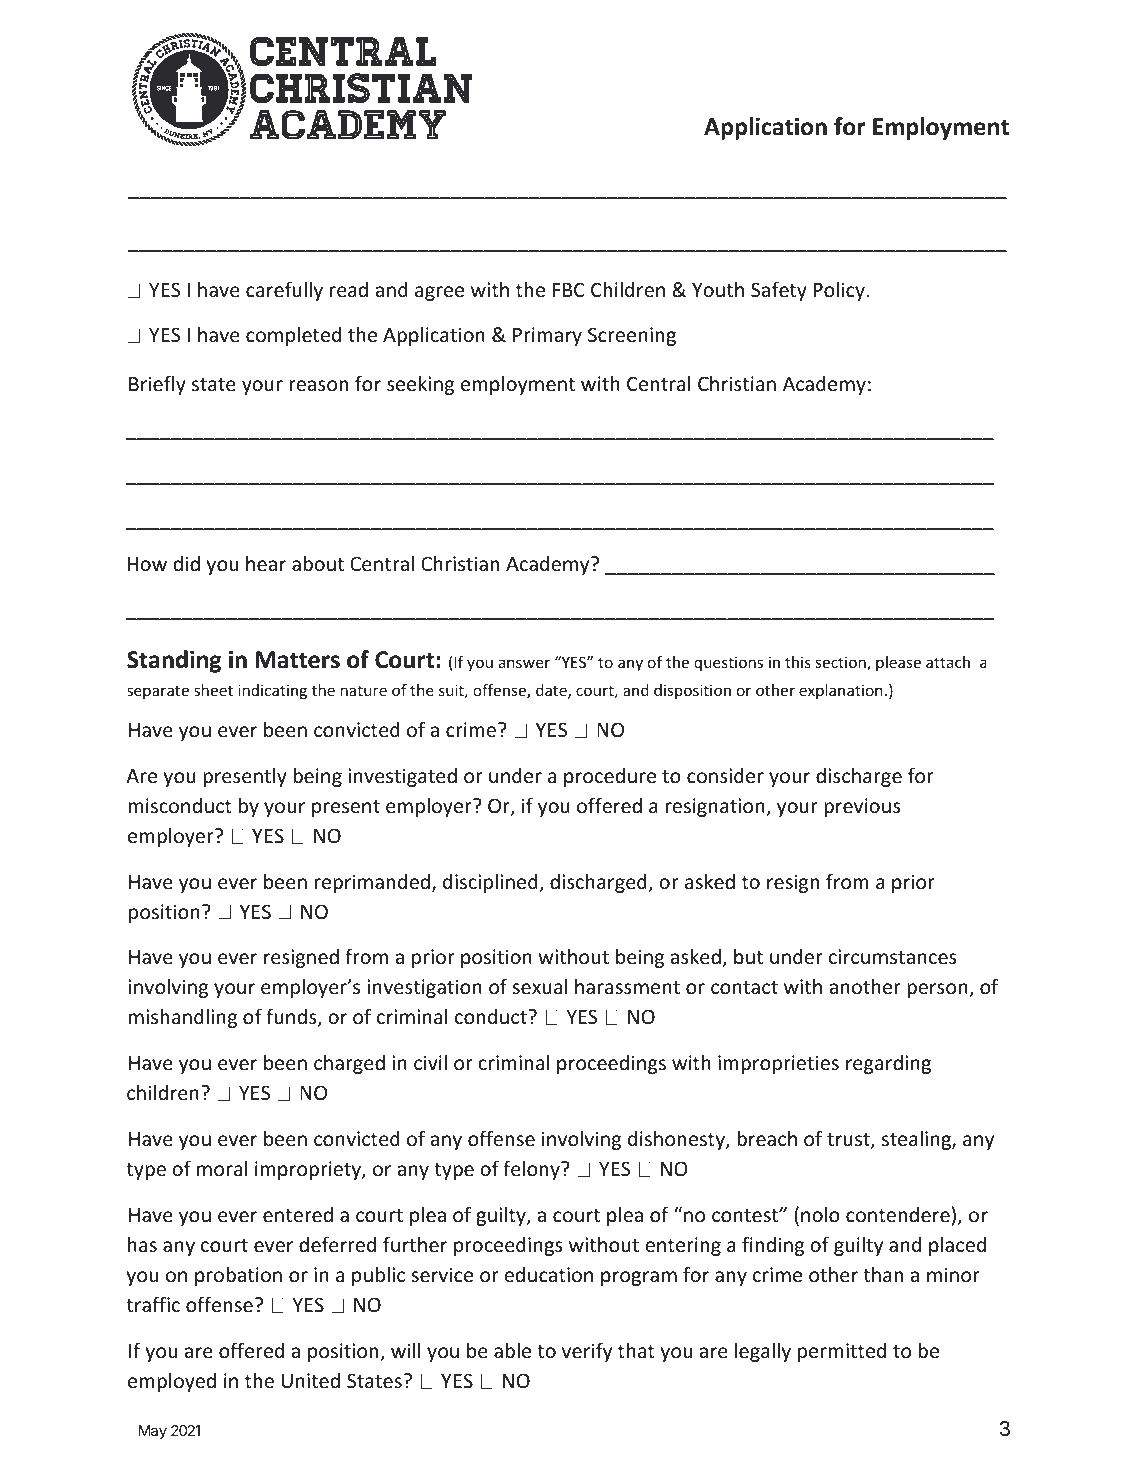 The image size is (1140, 1476). I want to click on Policy, so click(840, 291).
